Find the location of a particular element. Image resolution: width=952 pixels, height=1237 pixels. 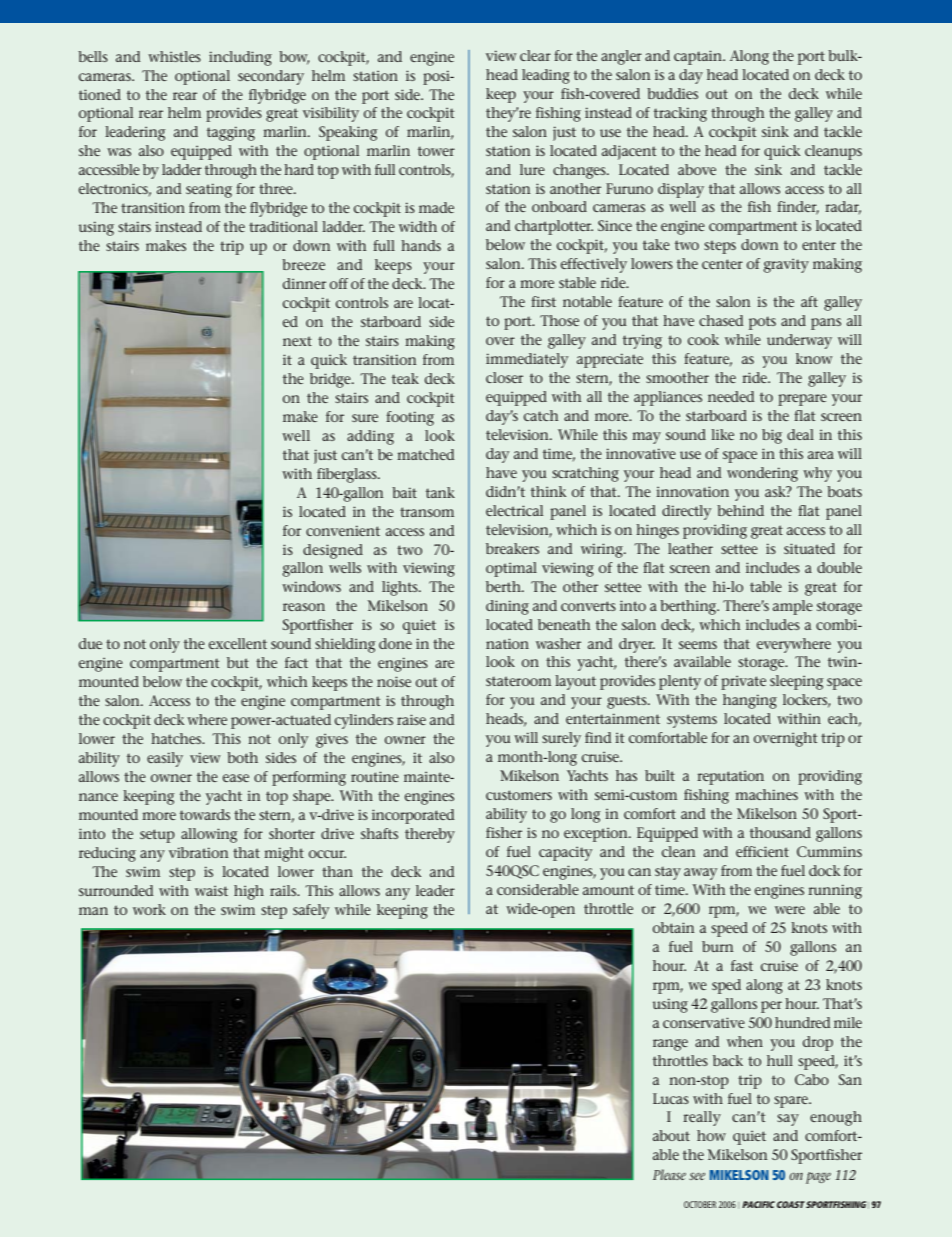

including is located at coordinates (240, 58).
